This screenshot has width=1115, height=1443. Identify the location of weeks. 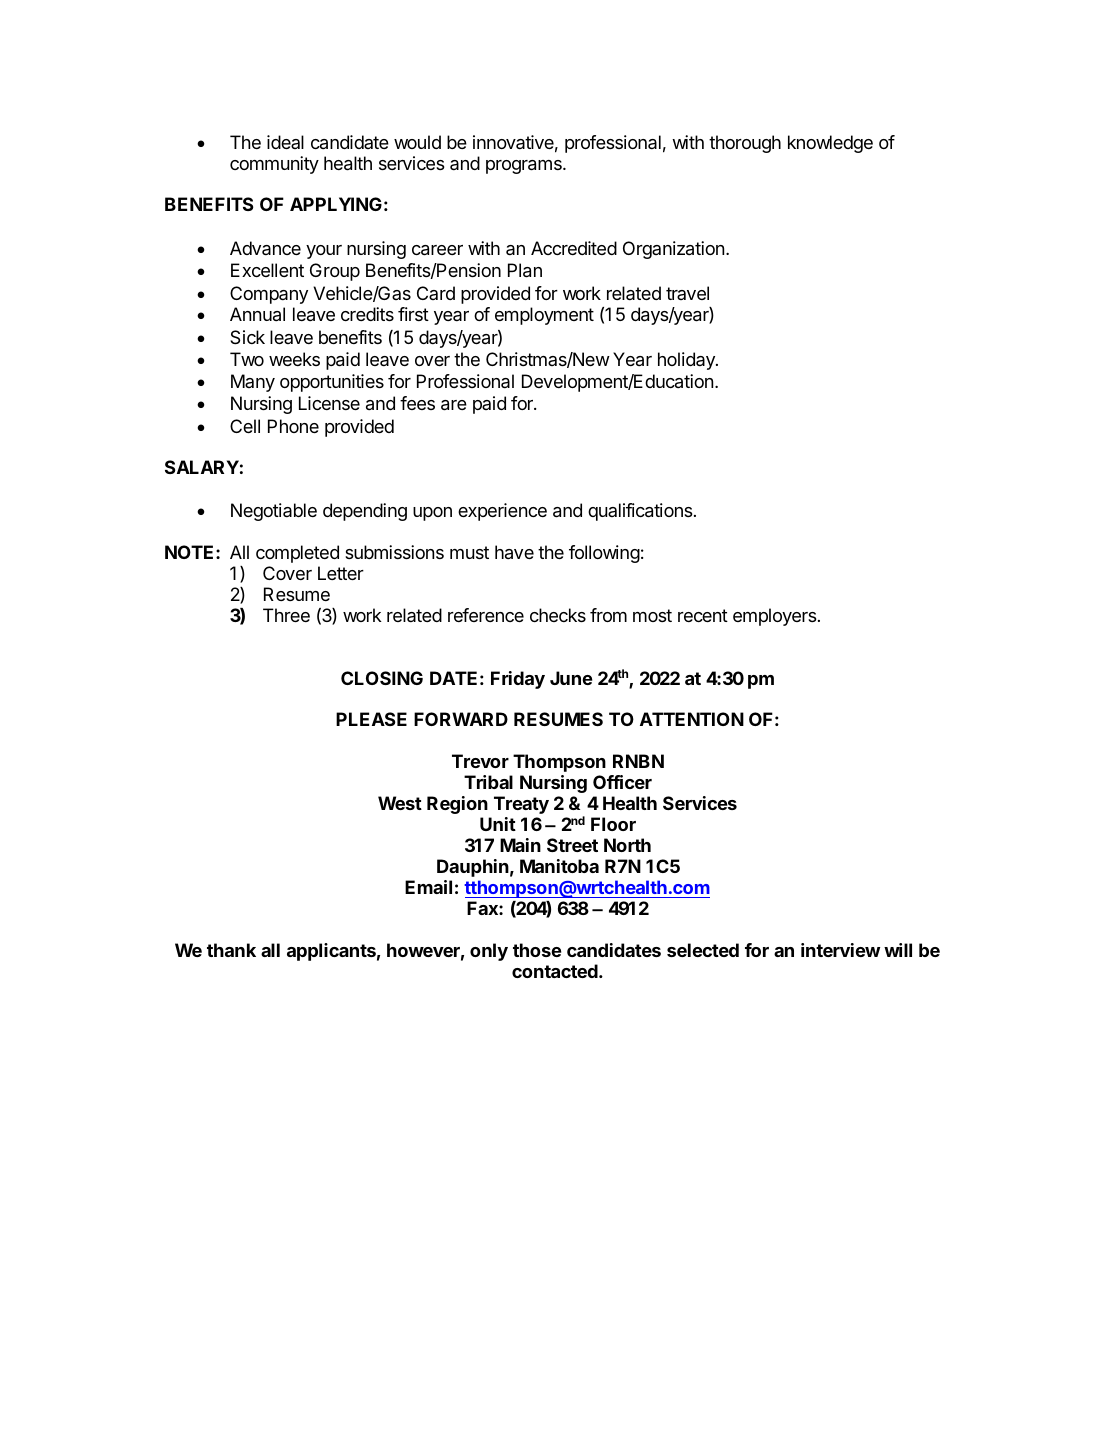
(294, 359).
